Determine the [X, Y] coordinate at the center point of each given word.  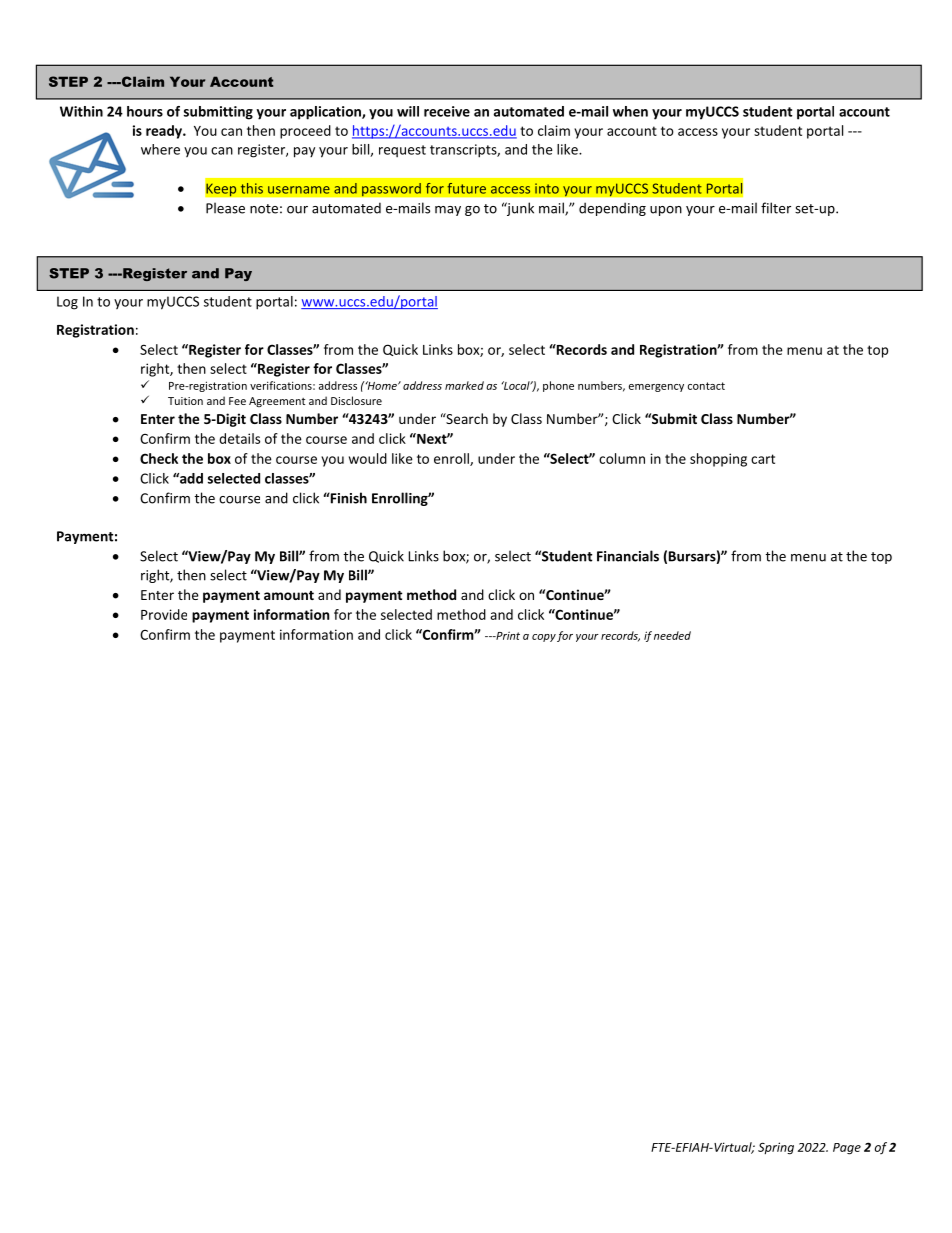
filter [776, 208]
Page [847, 1149]
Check [159, 458]
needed [672, 635]
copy [544, 638]
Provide [164, 614]
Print [507, 636]
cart [763, 459]
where [160, 149]
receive [447, 111]
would [368, 458]
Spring [776, 1148]
